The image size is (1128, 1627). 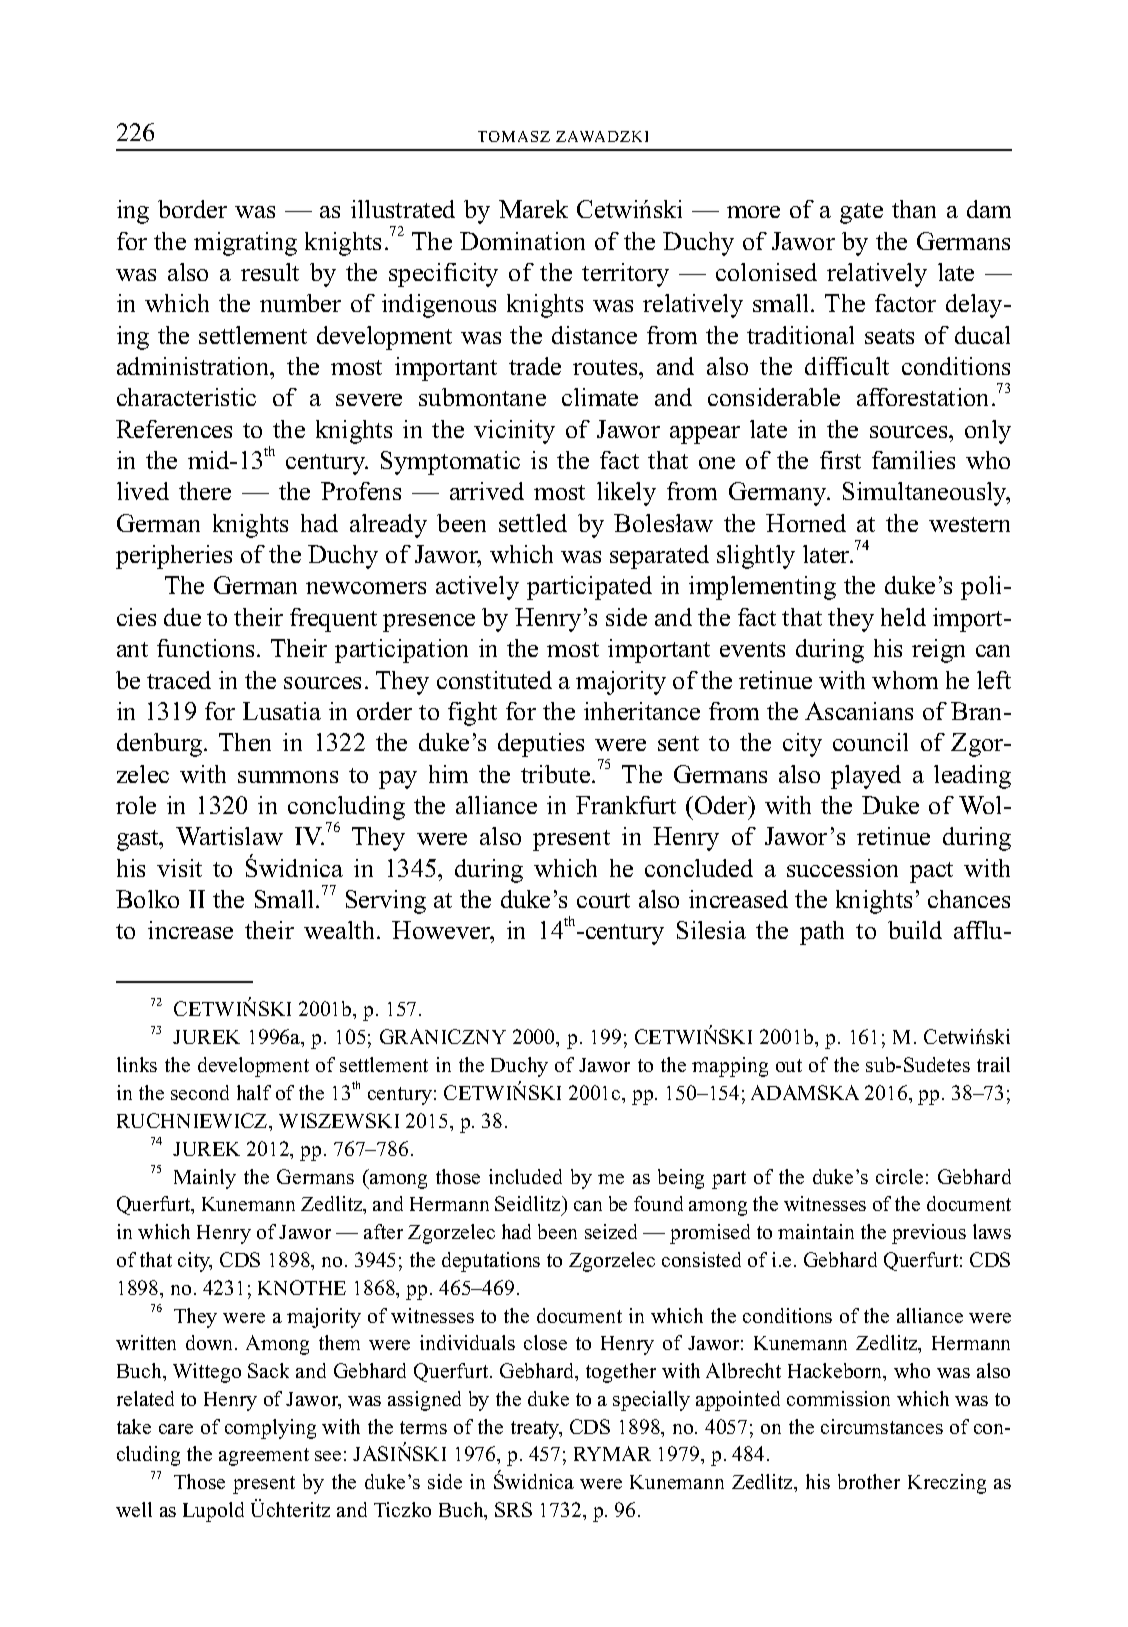 What do you see at coordinates (245, 244) in the screenshot?
I see `migrating` at bounding box center [245, 244].
